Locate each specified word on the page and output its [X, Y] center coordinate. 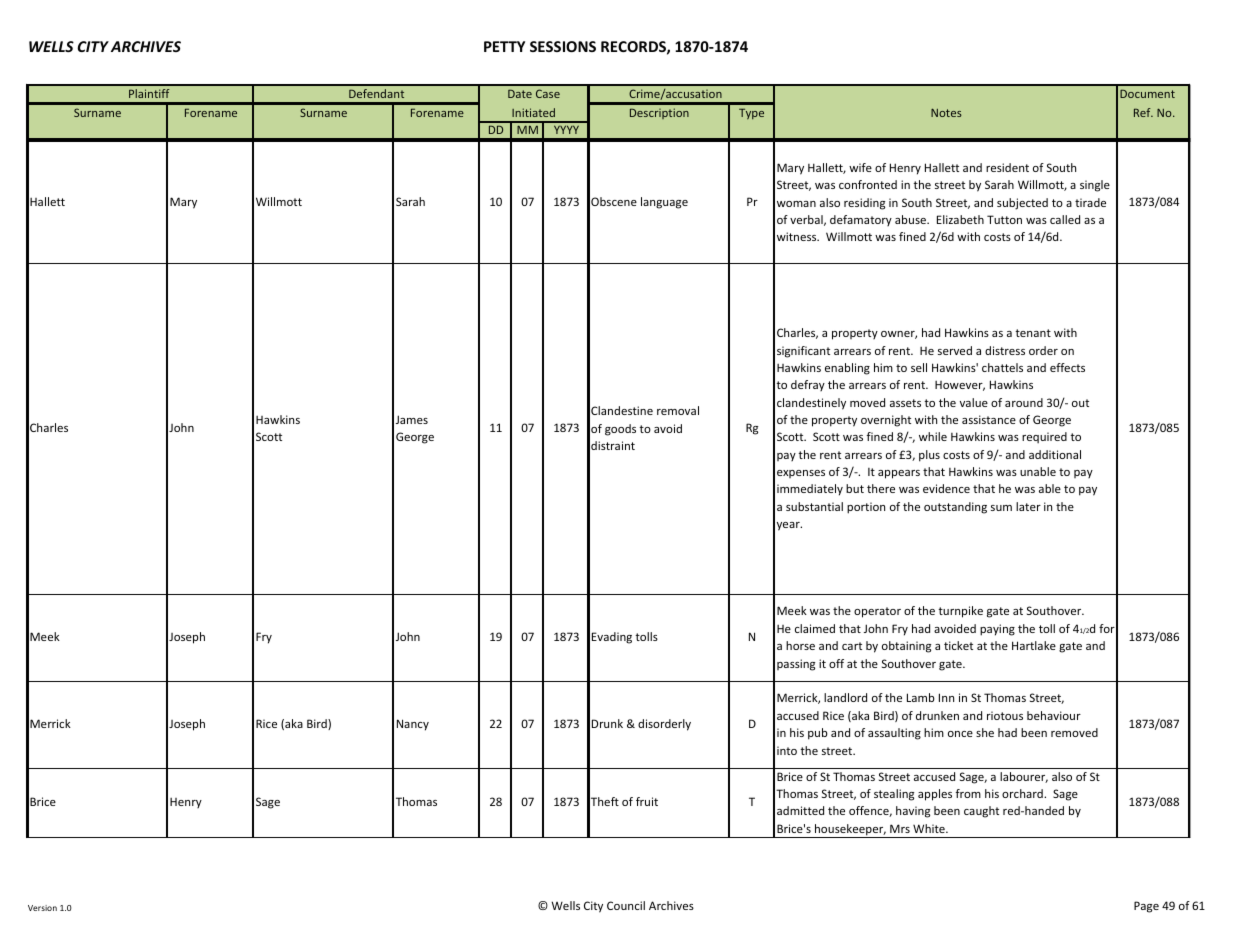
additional [1055, 454]
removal [678, 410]
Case [548, 93]
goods [620, 430]
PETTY [504, 46]
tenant [1033, 333]
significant [803, 352]
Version [42, 908]
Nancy [413, 725]
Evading [612, 638]
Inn [946, 697]
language [664, 203]
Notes [946, 113]
